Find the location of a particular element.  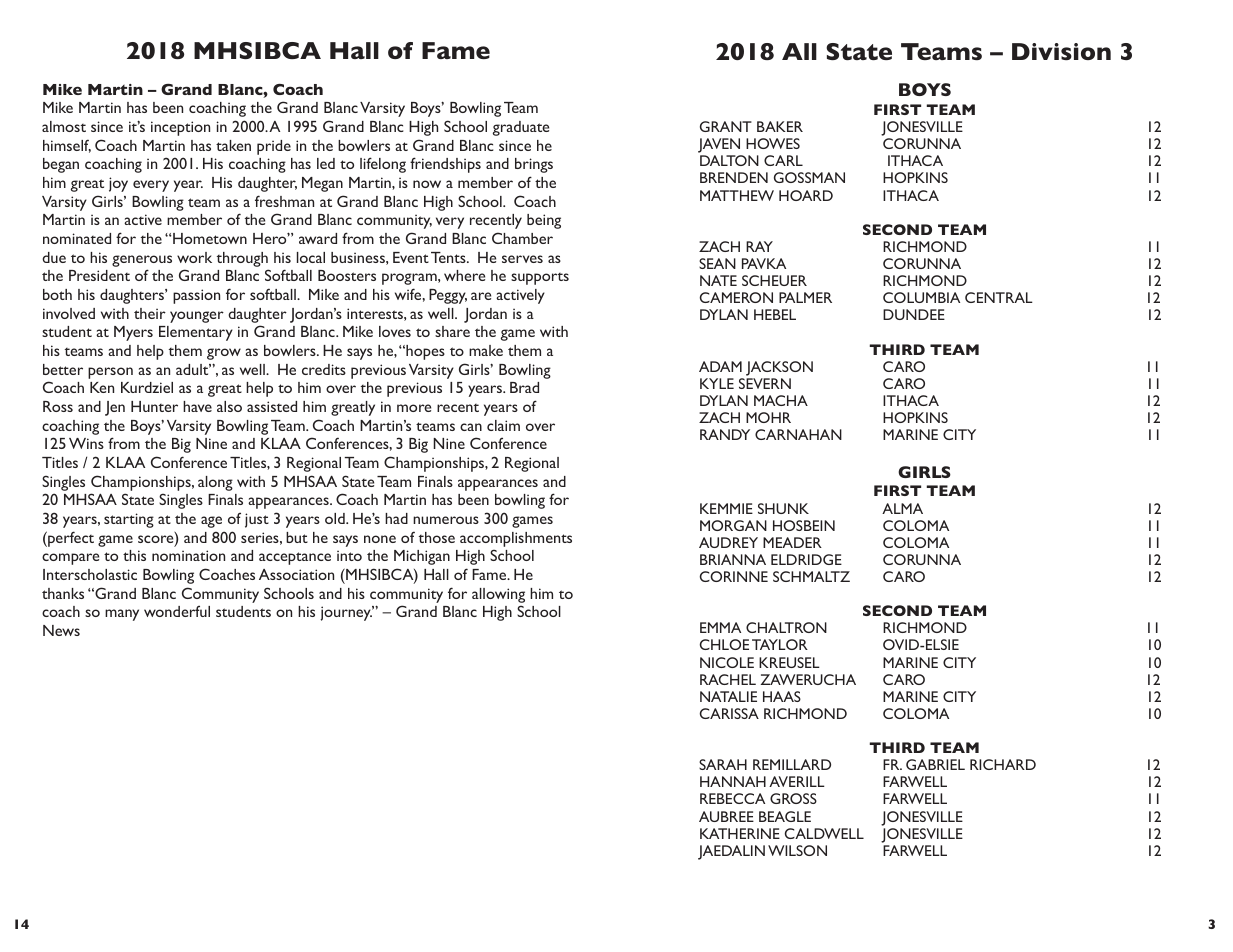

graduate is located at coordinates (521, 128).
